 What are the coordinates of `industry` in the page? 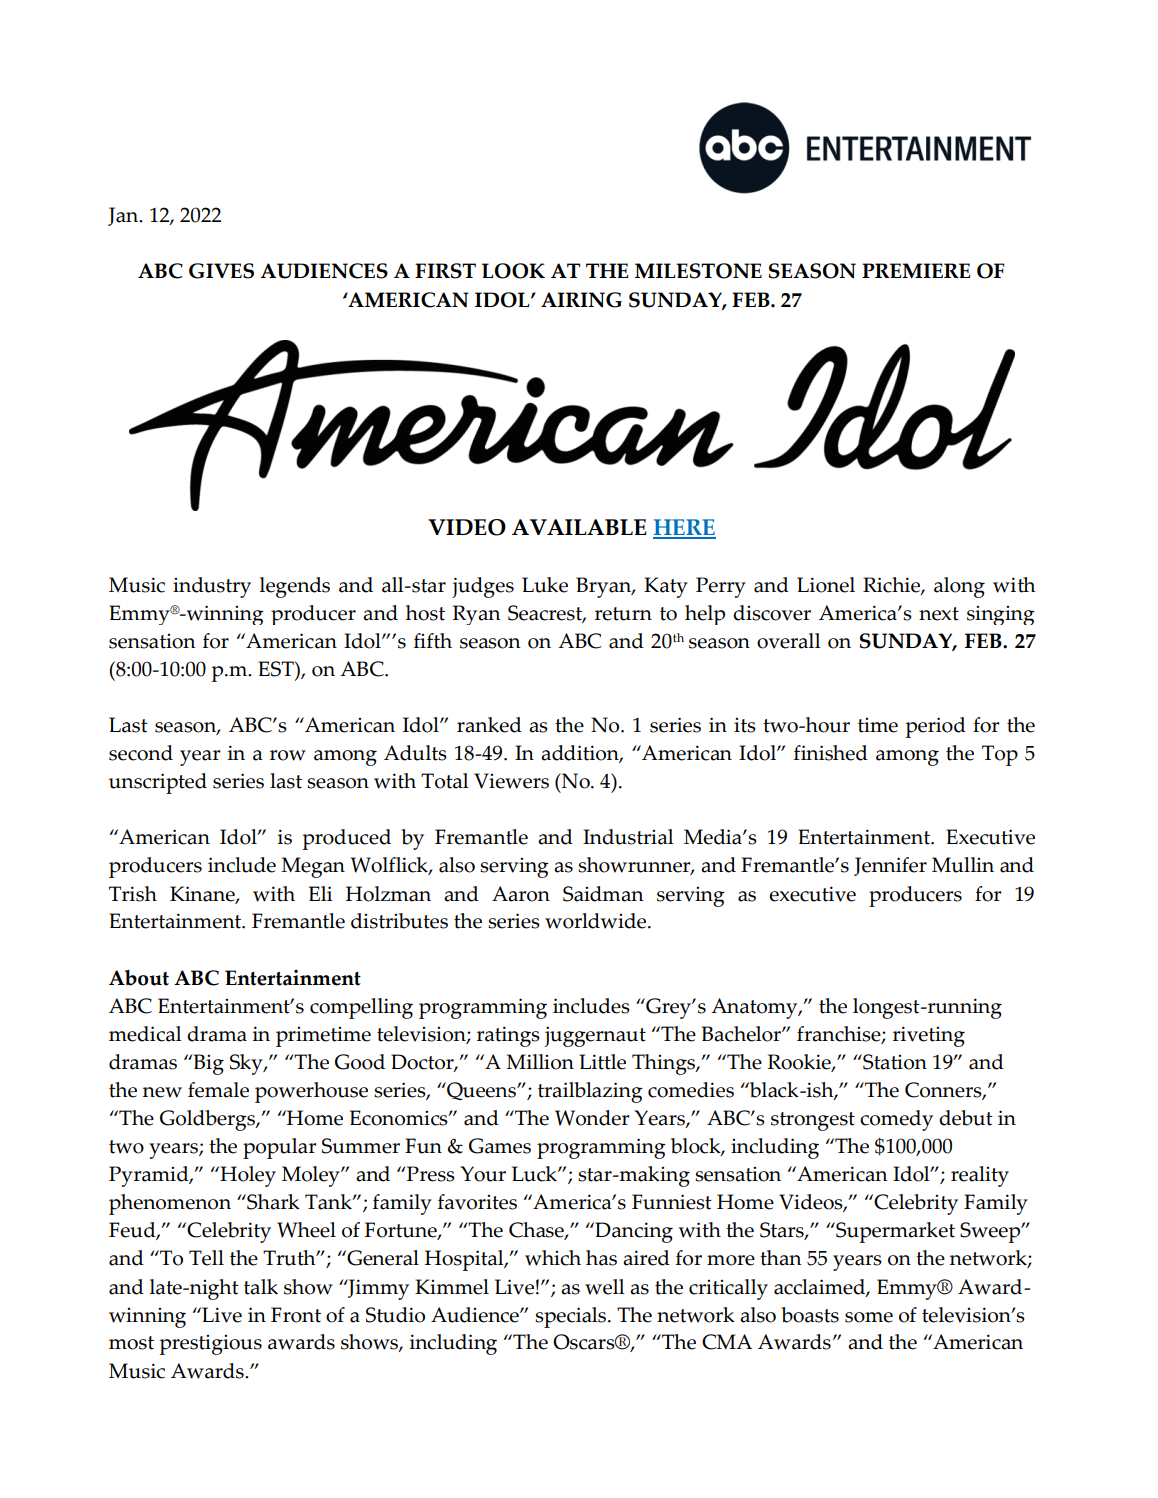 It's located at (212, 587).
